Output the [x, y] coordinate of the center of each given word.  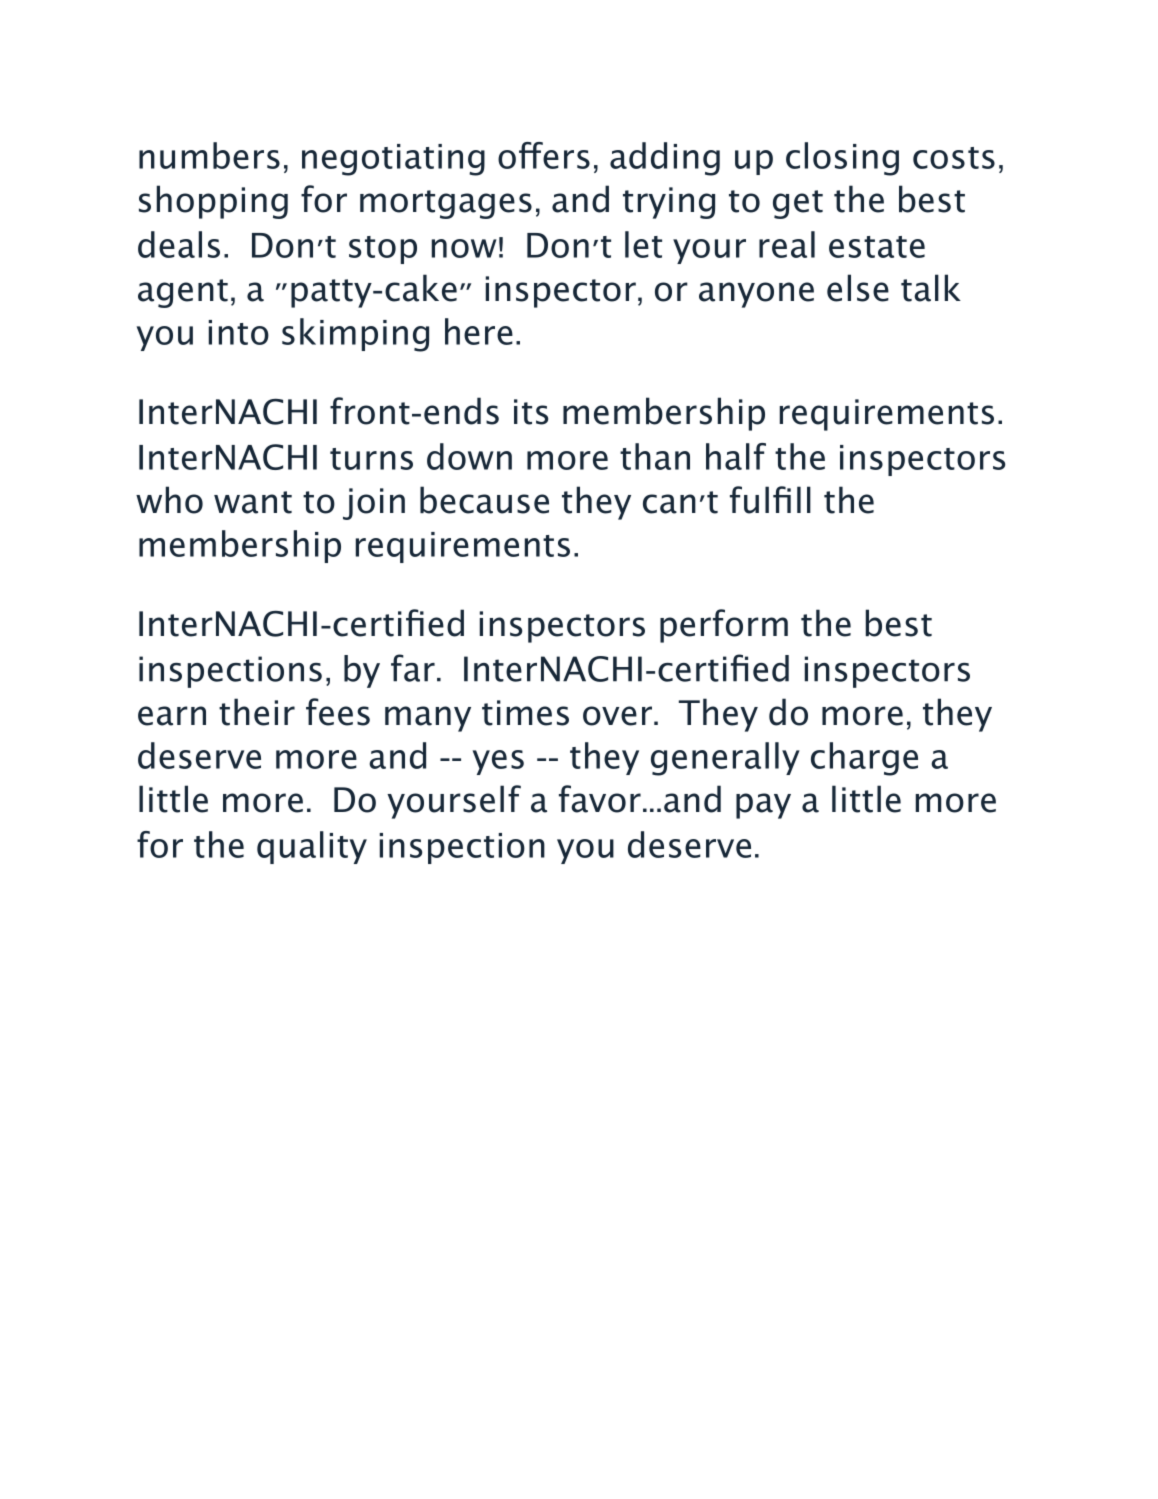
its [531, 412]
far [413, 668]
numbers [209, 155]
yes [498, 762]
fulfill [770, 500]
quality [312, 847]
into [239, 332]
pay [763, 806]
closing [842, 159]
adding [665, 159]
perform [724, 626]
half [736, 456]
